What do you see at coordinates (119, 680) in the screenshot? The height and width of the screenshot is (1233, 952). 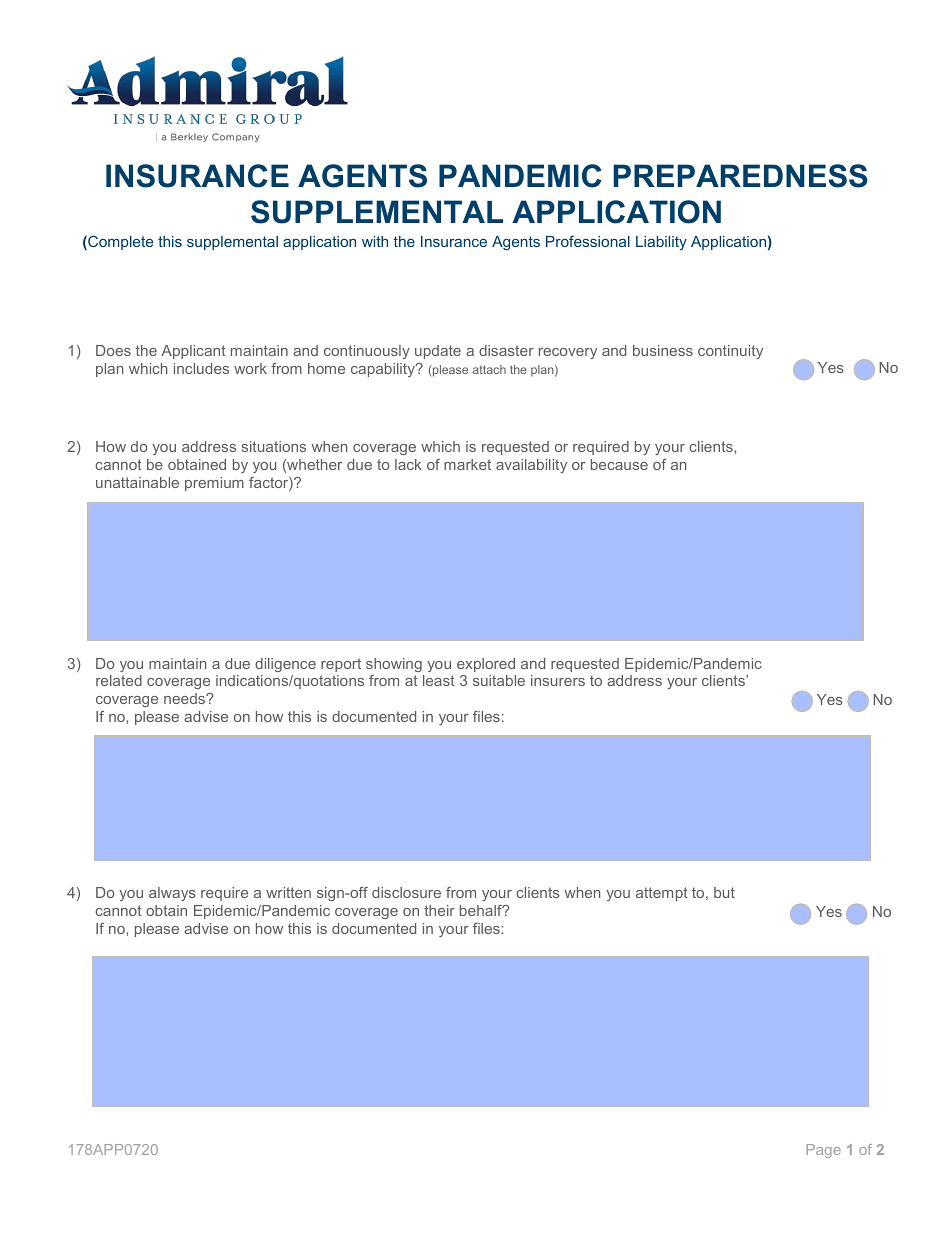 I see `related` at bounding box center [119, 680].
